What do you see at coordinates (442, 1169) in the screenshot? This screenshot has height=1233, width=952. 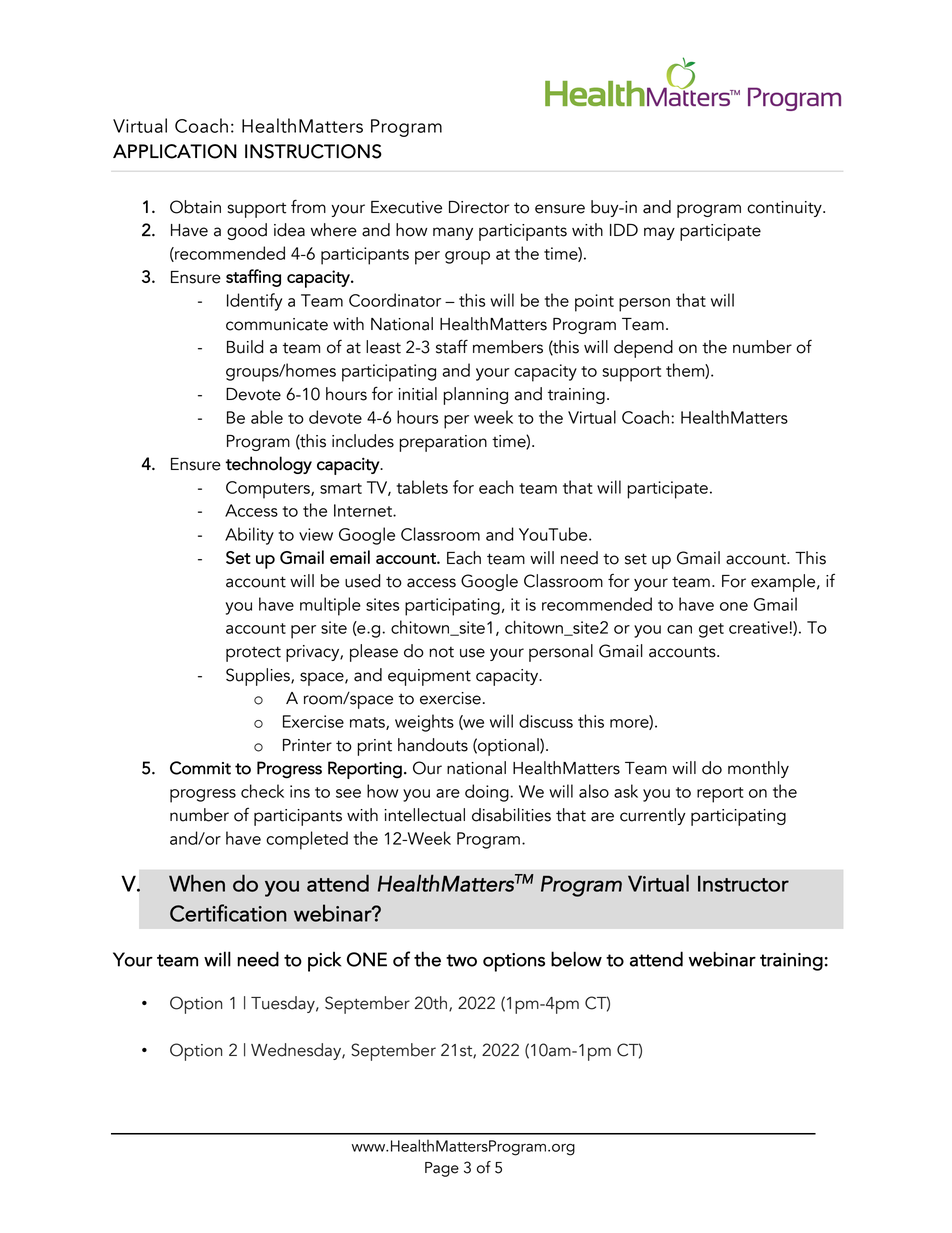 I see `Page` at bounding box center [442, 1169].
